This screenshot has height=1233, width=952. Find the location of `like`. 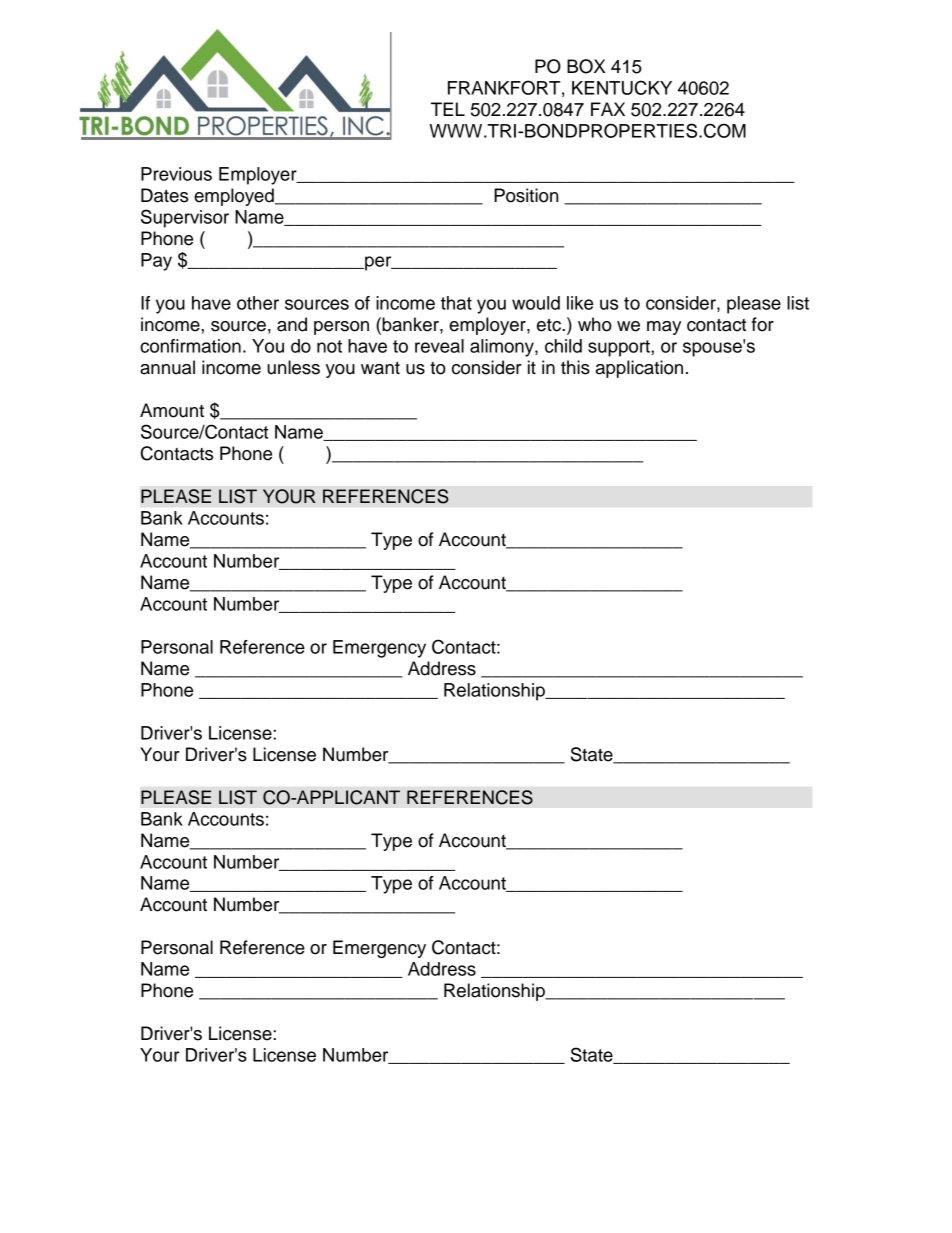

like is located at coordinates (580, 303).
